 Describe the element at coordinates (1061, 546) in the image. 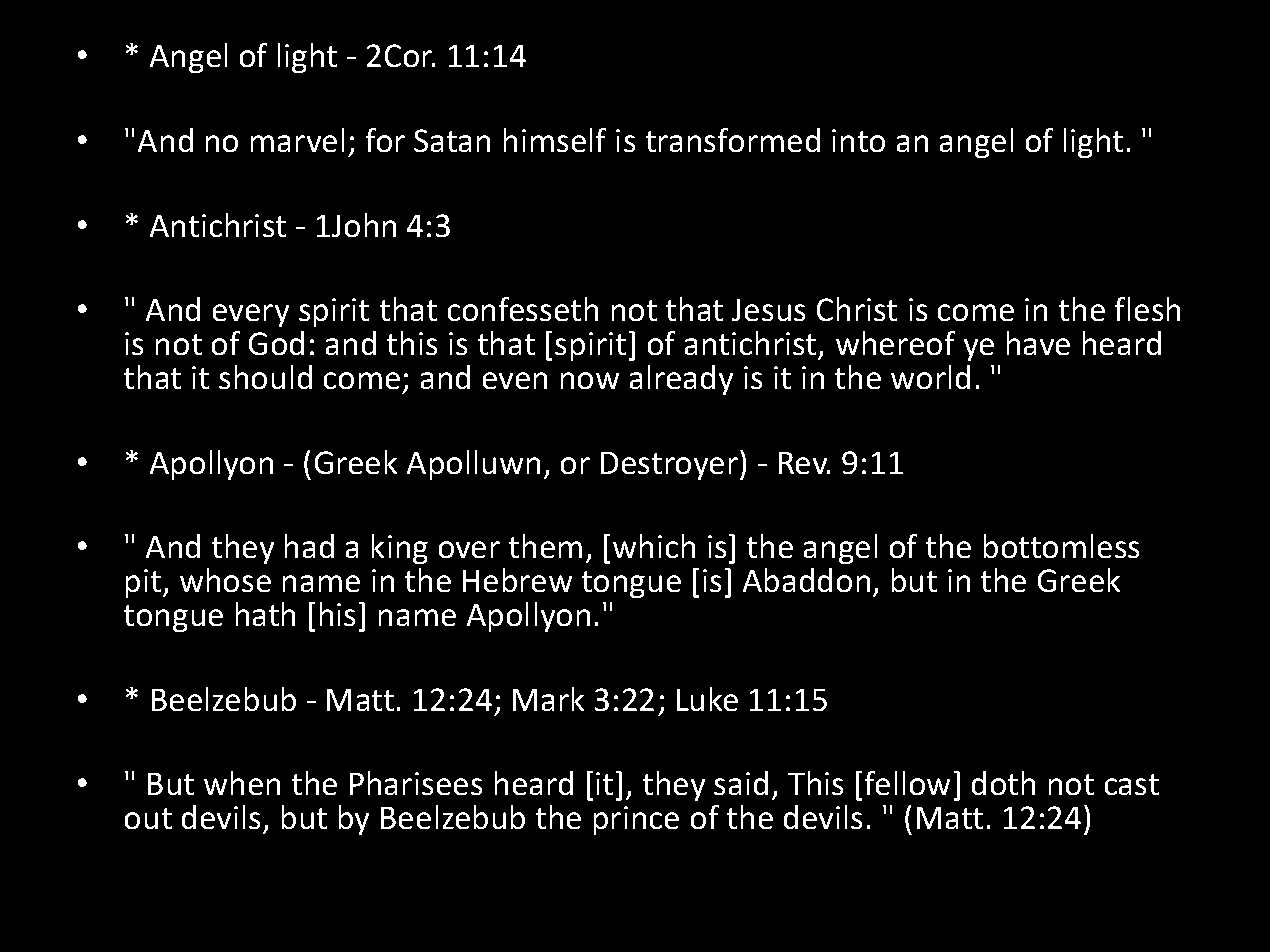

I see `bottomless` at that location.
